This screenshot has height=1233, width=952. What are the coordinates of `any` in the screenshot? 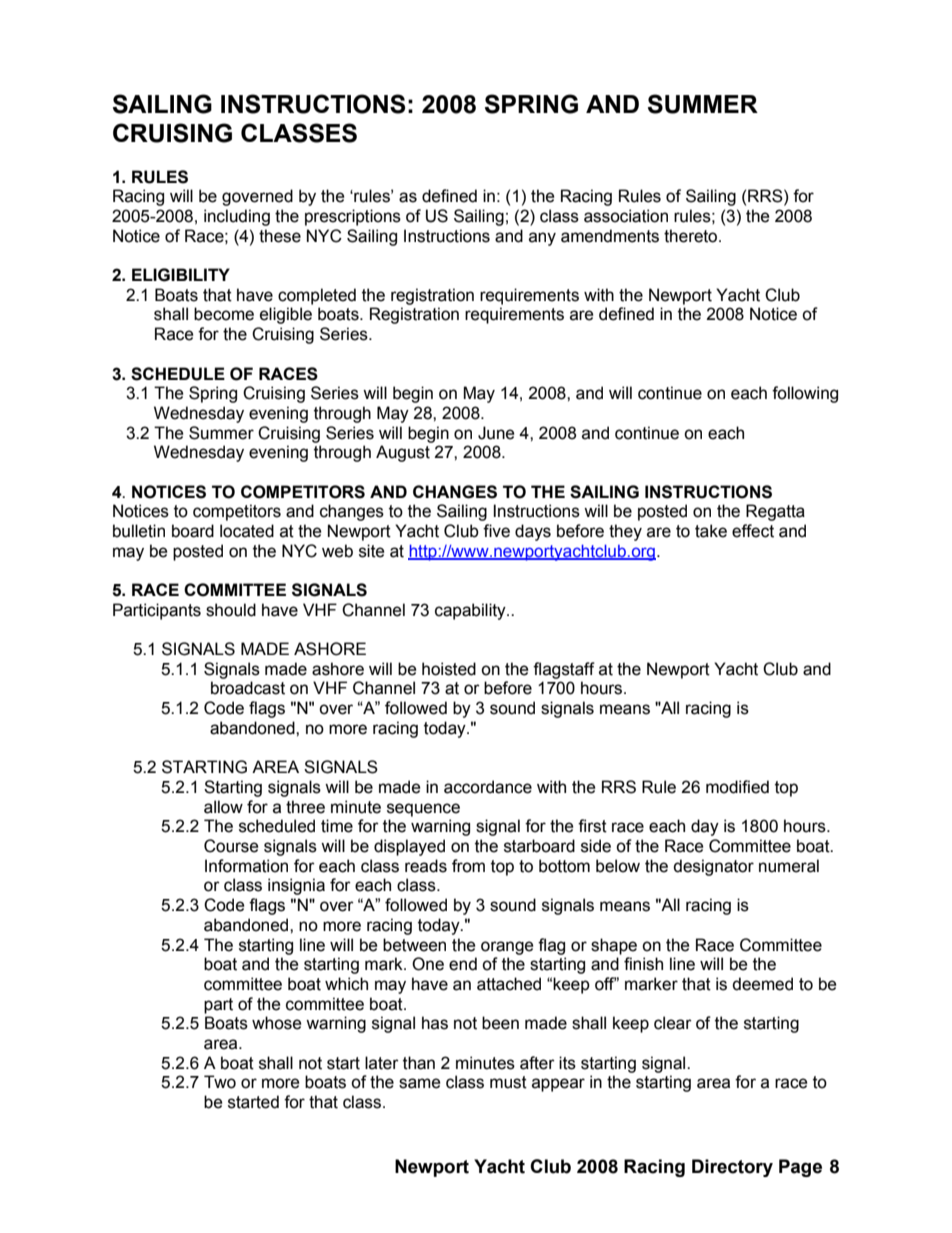 It's located at (542, 239).
